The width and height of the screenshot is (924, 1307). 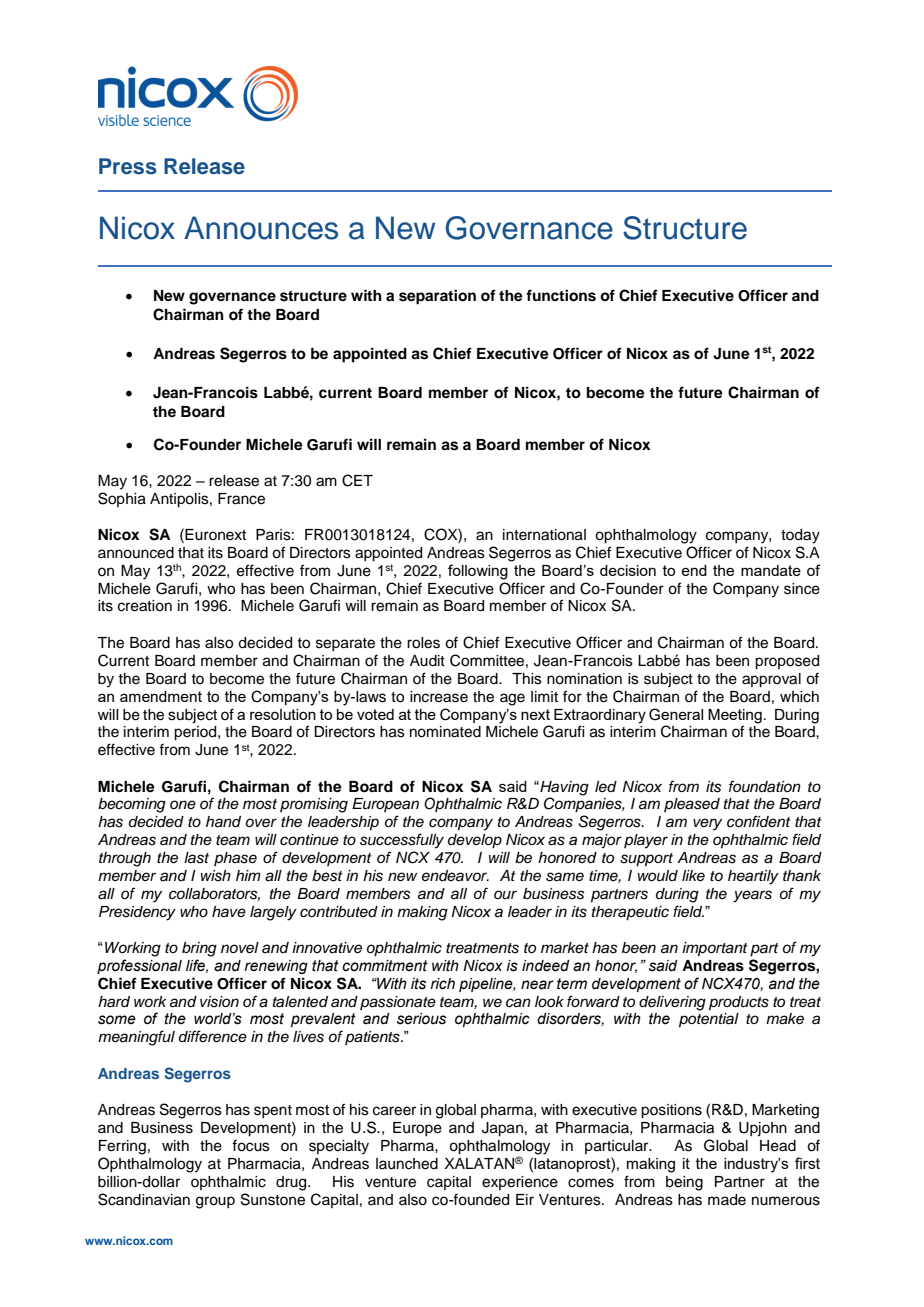 I want to click on group, so click(x=215, y=1202).
